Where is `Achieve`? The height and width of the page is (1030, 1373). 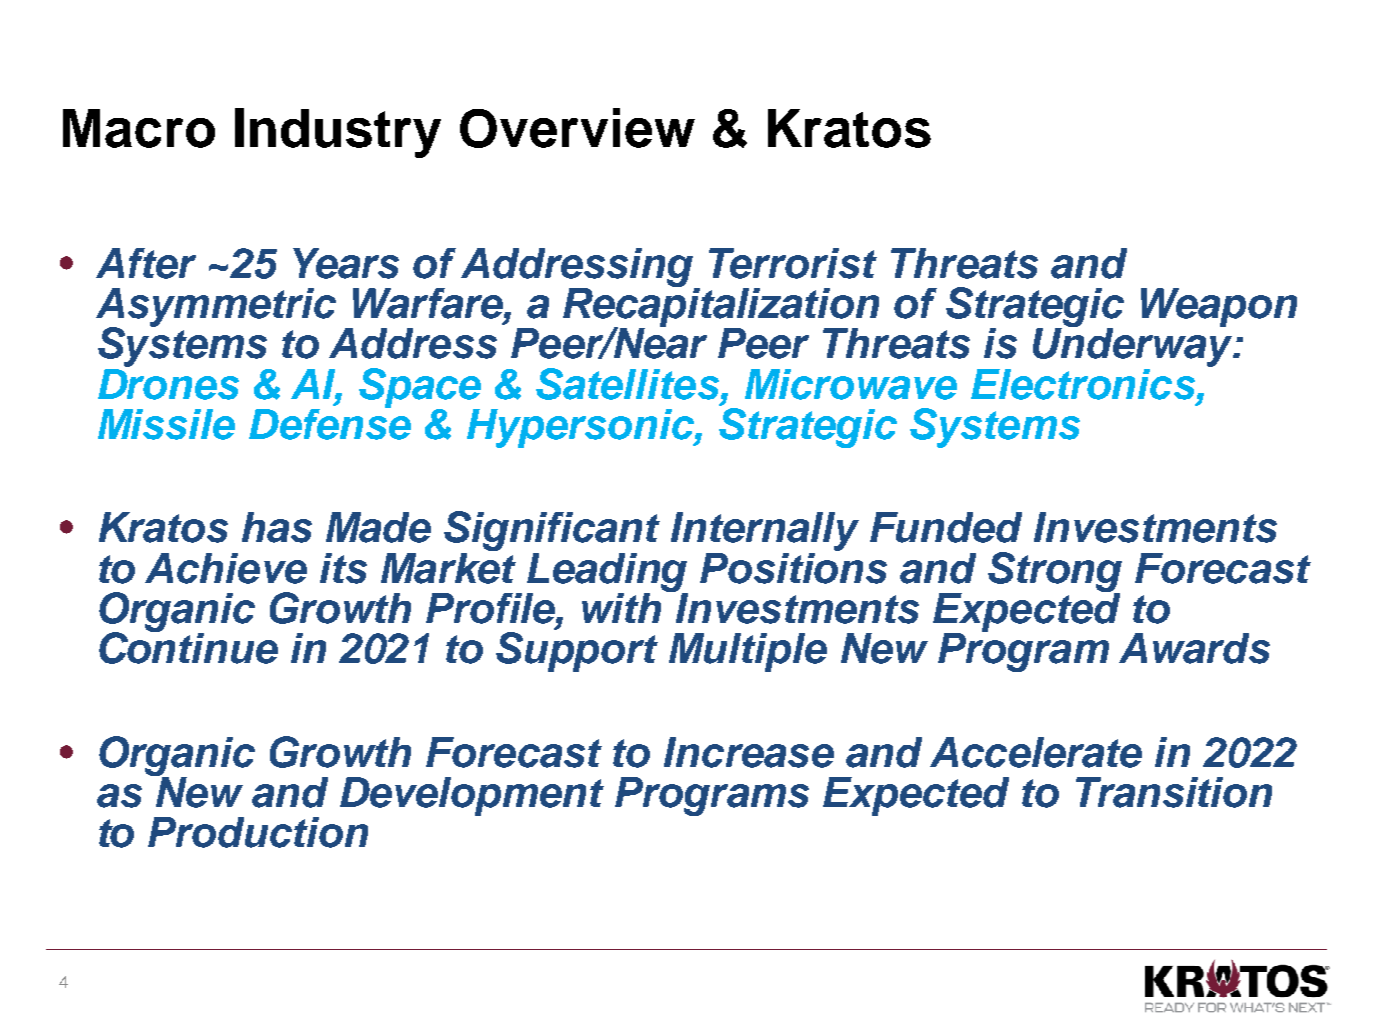 Achieve is located at coordinates (226, 568).
